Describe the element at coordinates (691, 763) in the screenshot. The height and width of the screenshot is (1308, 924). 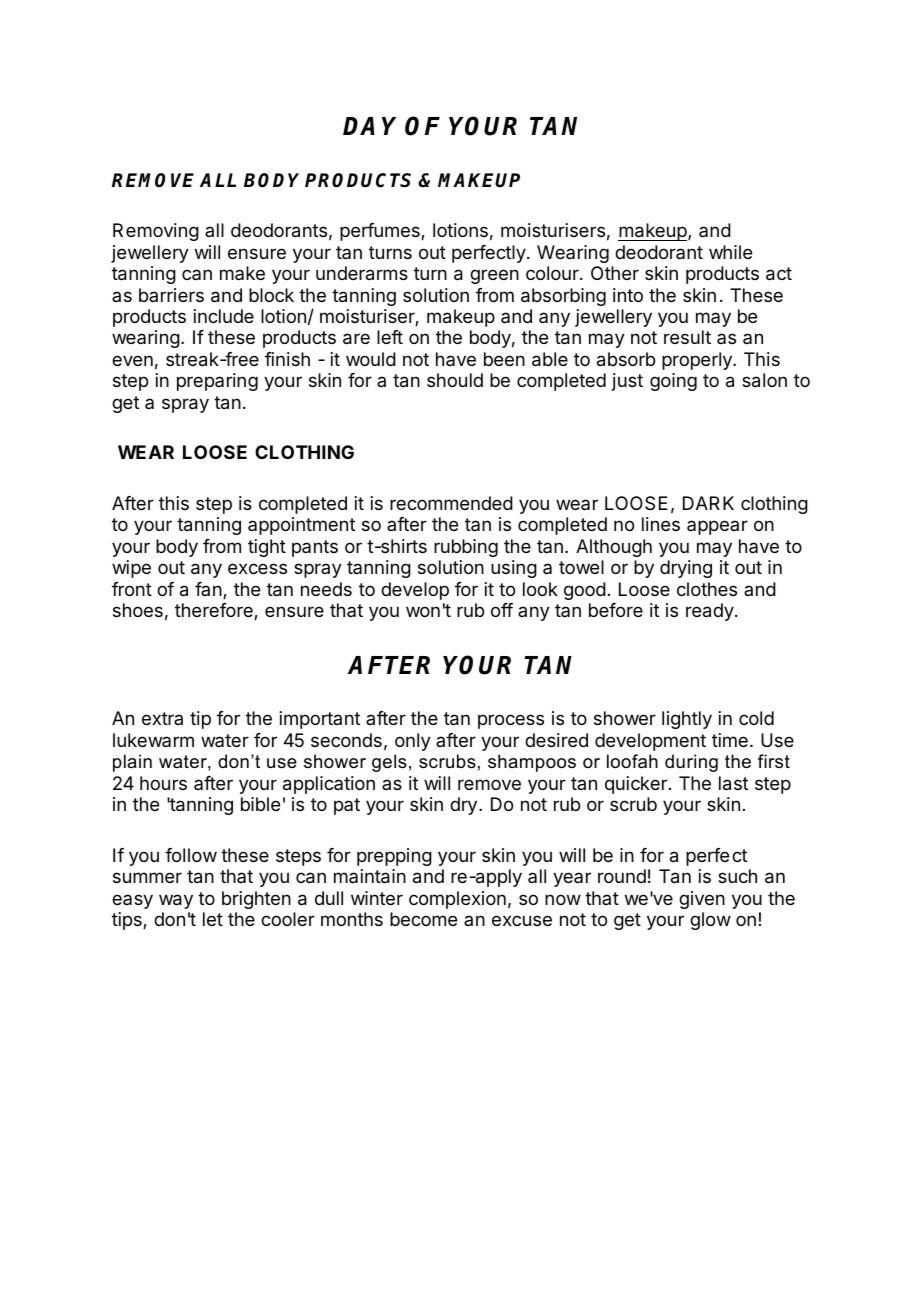
I see `during` at that location.
